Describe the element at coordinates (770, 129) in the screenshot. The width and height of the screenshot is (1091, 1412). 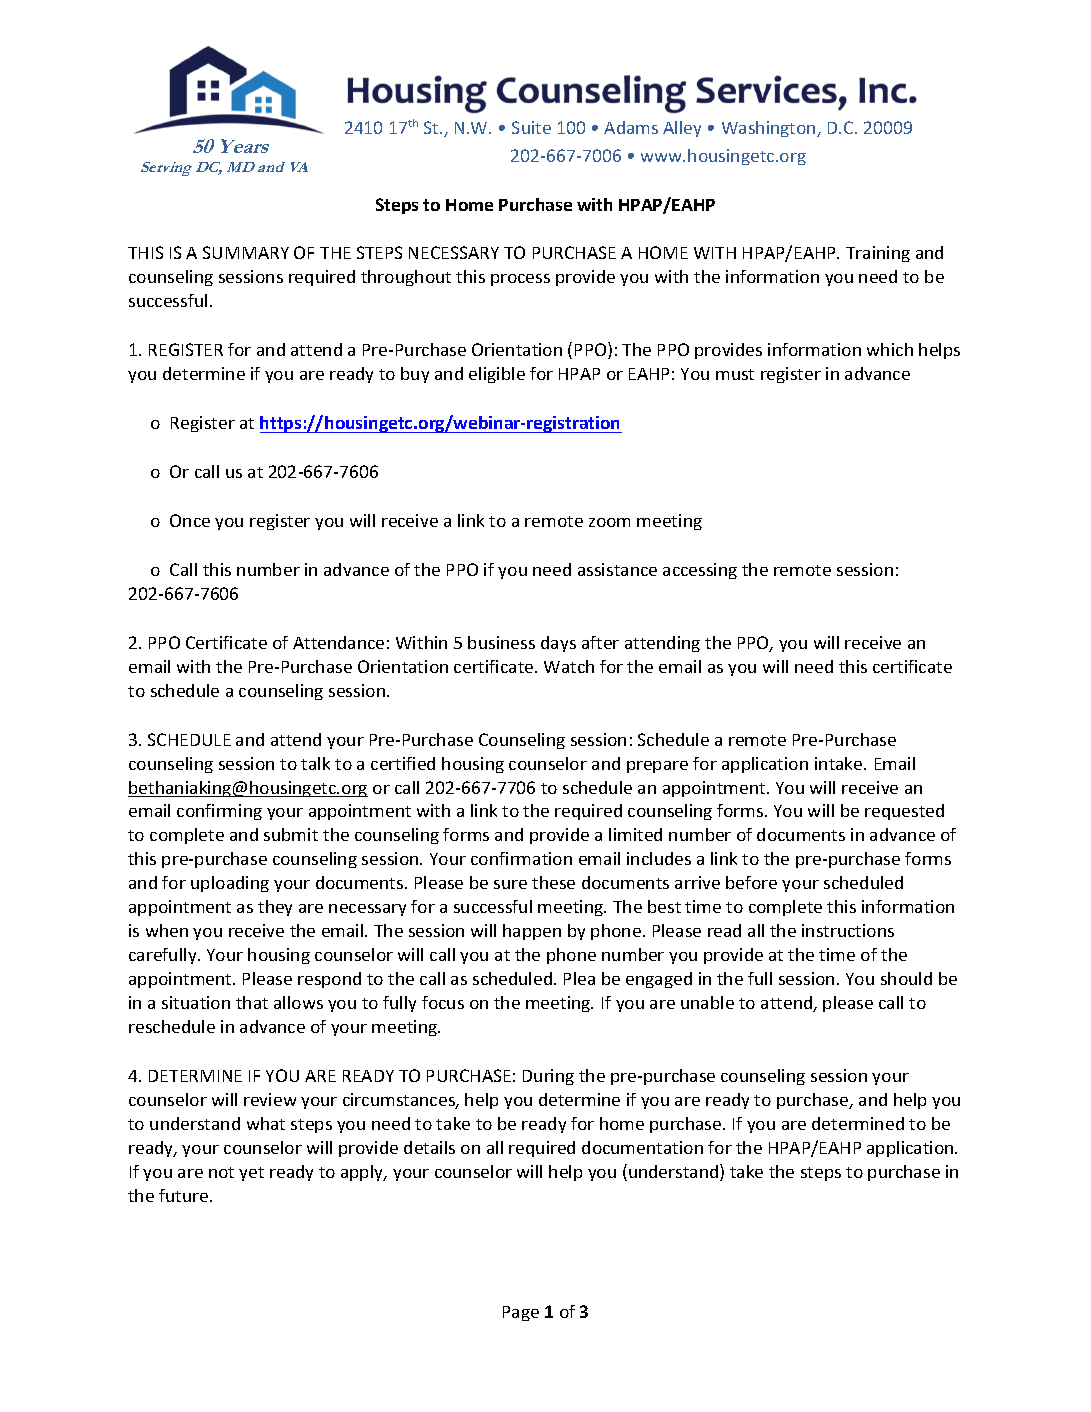
I see `Washington` at that location.
